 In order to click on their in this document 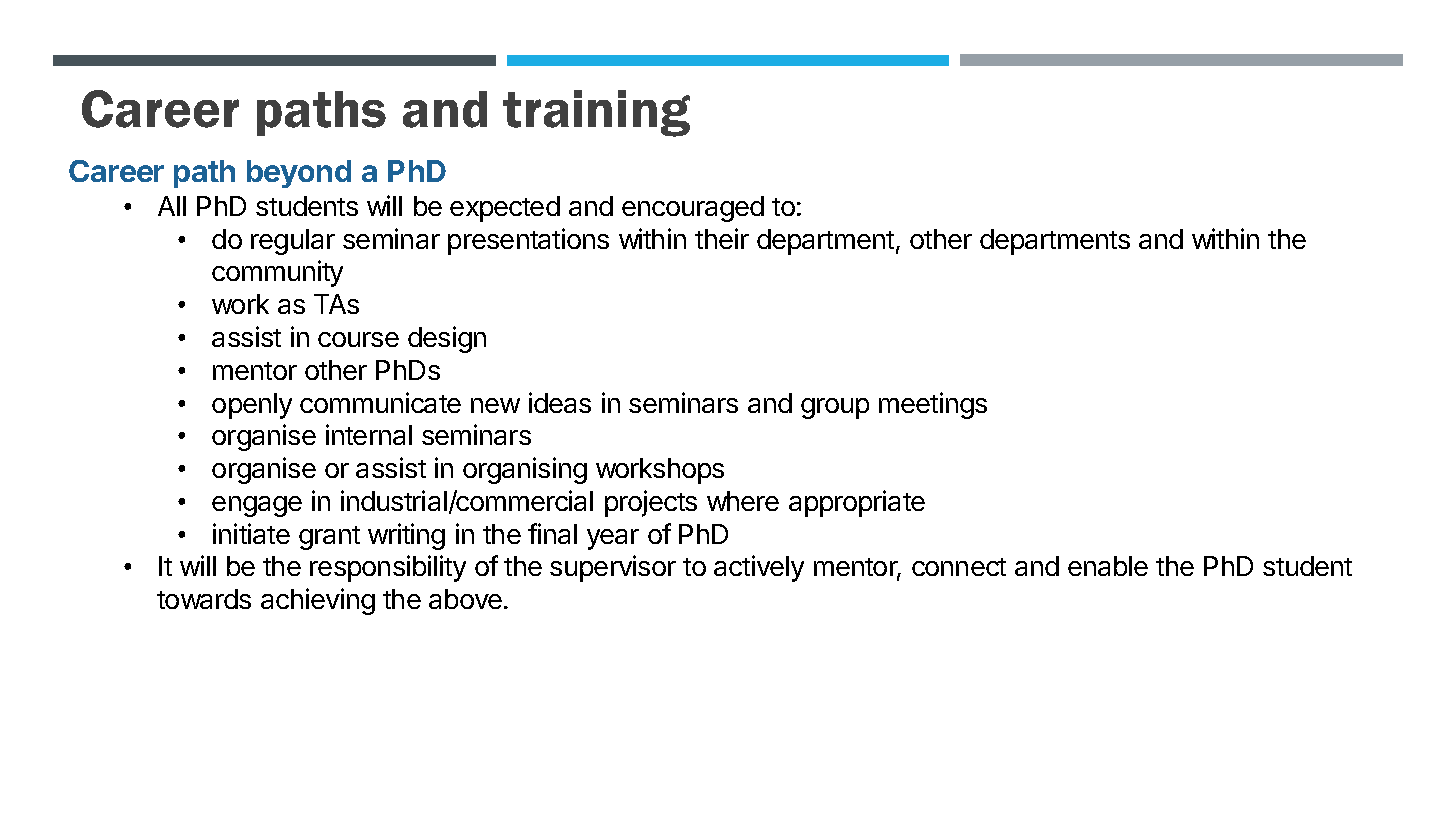, I will do `click(722, 238)`.
